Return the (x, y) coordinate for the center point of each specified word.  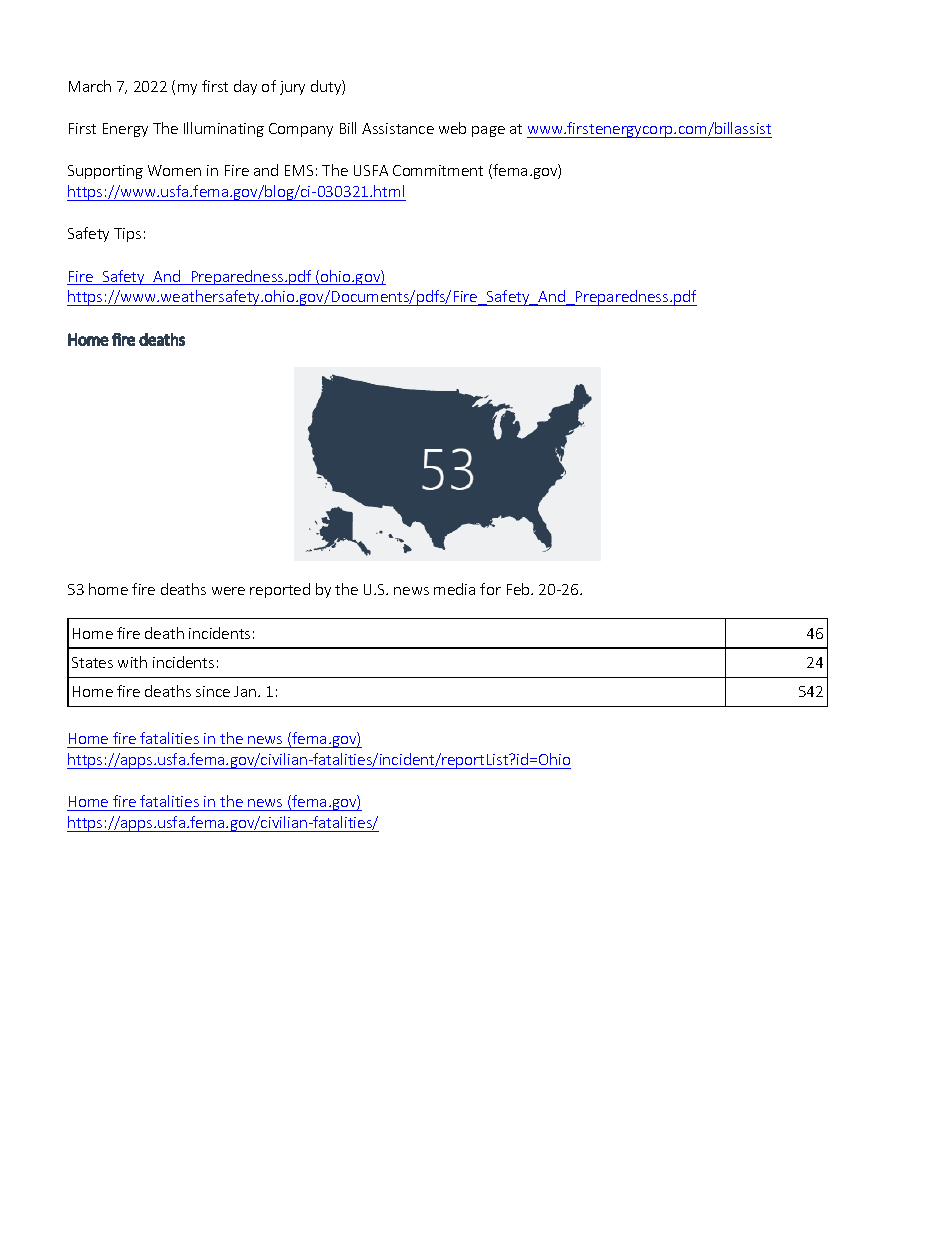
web (452, 128)
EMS (299, 170)
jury (292, 88)
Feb (519, 589)
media (454, 589)
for (490, 589)
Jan (245, 691)
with (132, 662)
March (90, 86)
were (228, 591)
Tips (127, 235)
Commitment (438, 170)
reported (280, 590)
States (92, 662)
